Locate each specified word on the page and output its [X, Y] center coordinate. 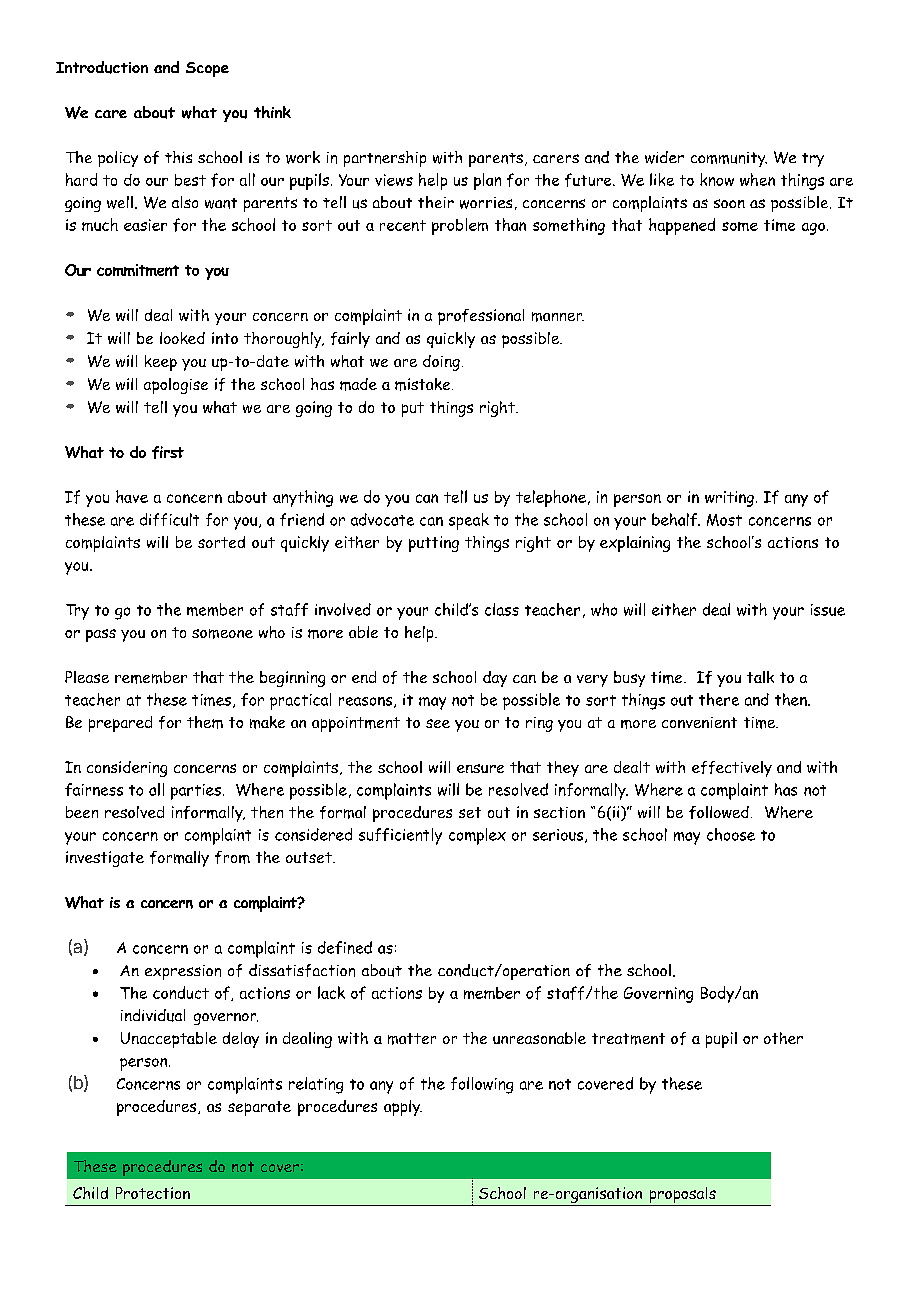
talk [760, 677]
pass [101, 635]
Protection [153, 1193]
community [729, 159]
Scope [207, 69]
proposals [682, 1196]
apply [403, 1108]
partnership [385, 159]
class [502, 609]
